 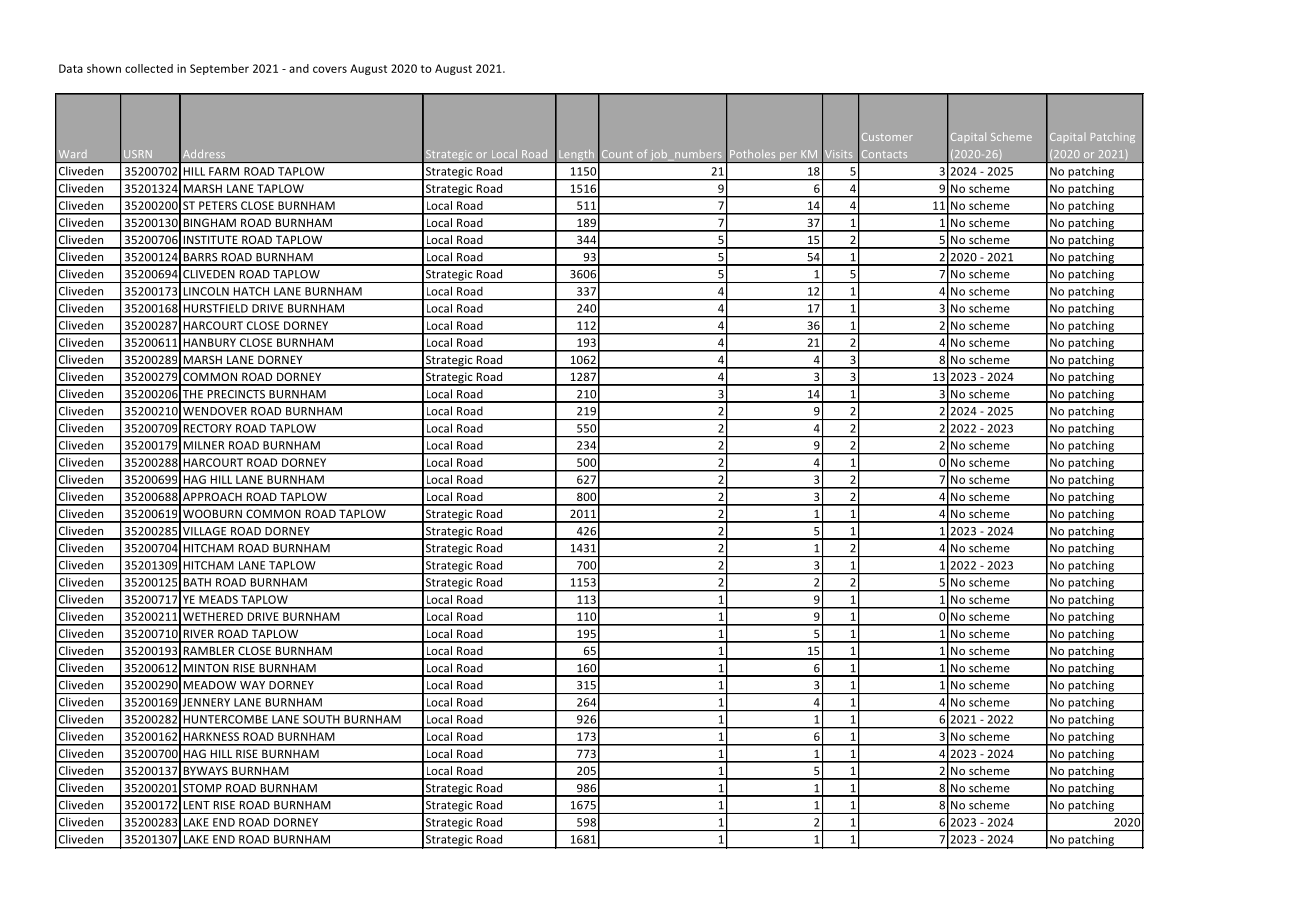 I want to click on MEADS, so click(x=218, y=599).
